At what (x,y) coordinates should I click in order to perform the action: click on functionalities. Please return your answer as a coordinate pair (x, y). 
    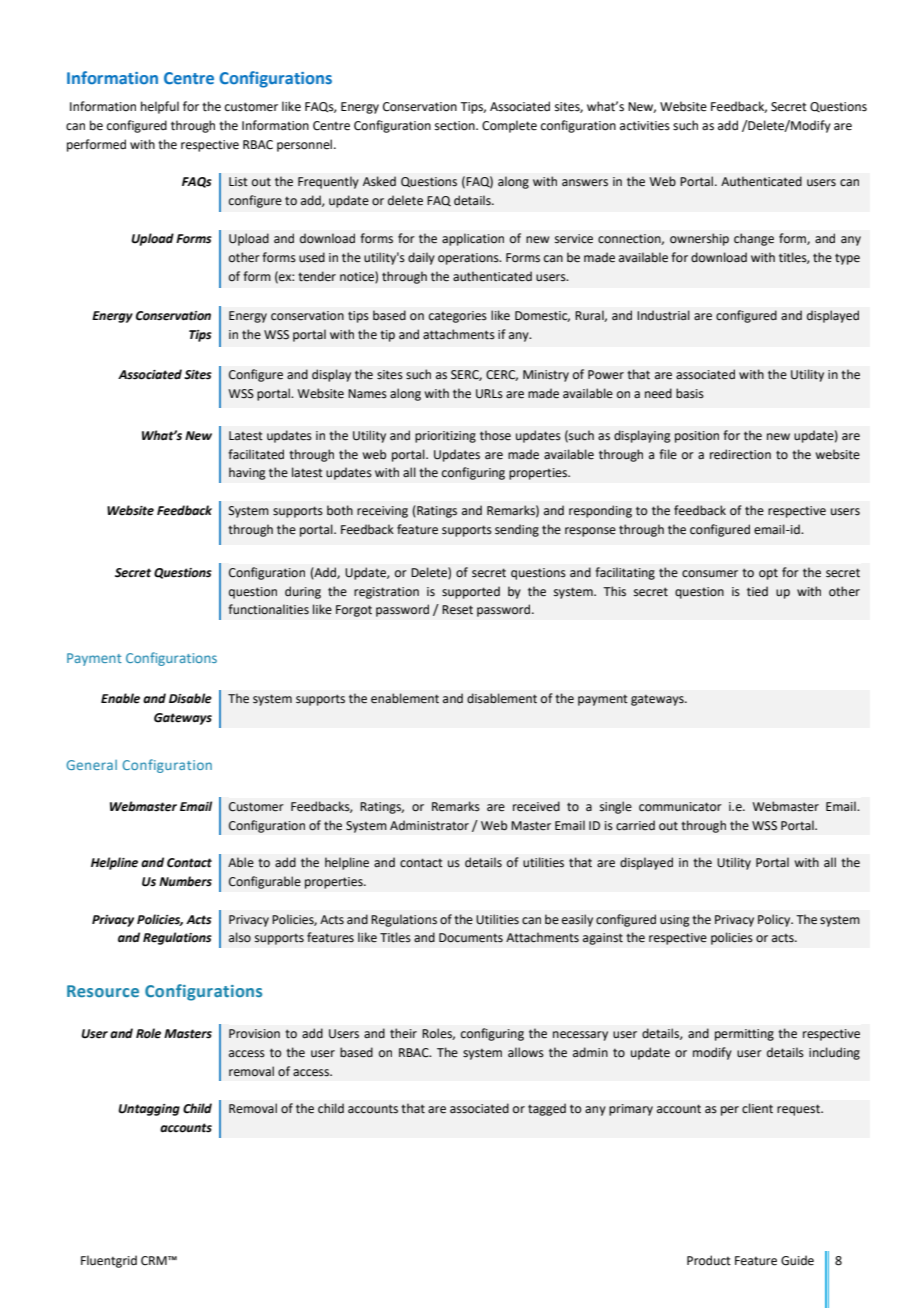
    Looking at the image, I should click on (268, 609).
